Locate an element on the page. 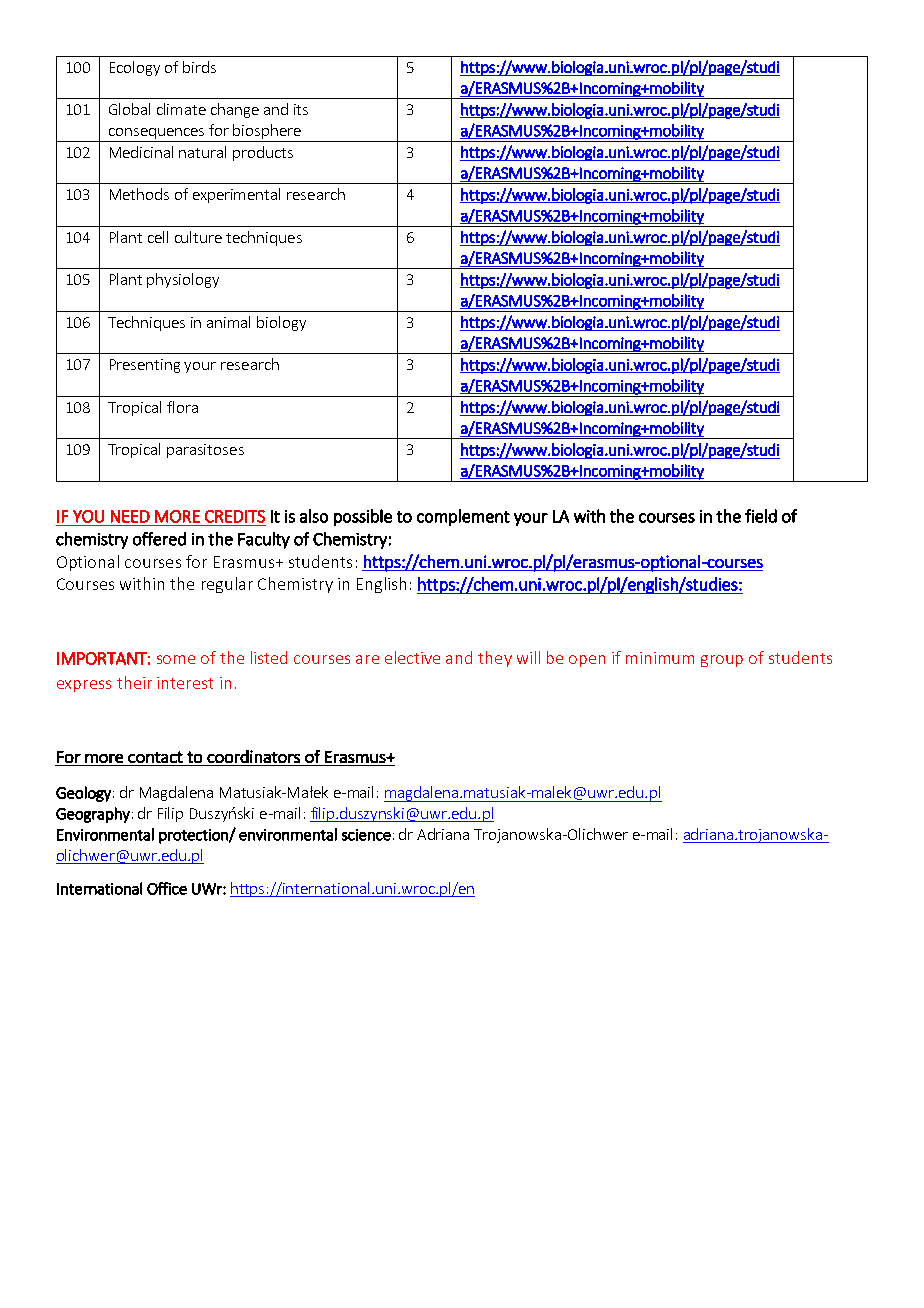 The height and width of the document is (1308, 924). science is located at coordinates (366, 835).
